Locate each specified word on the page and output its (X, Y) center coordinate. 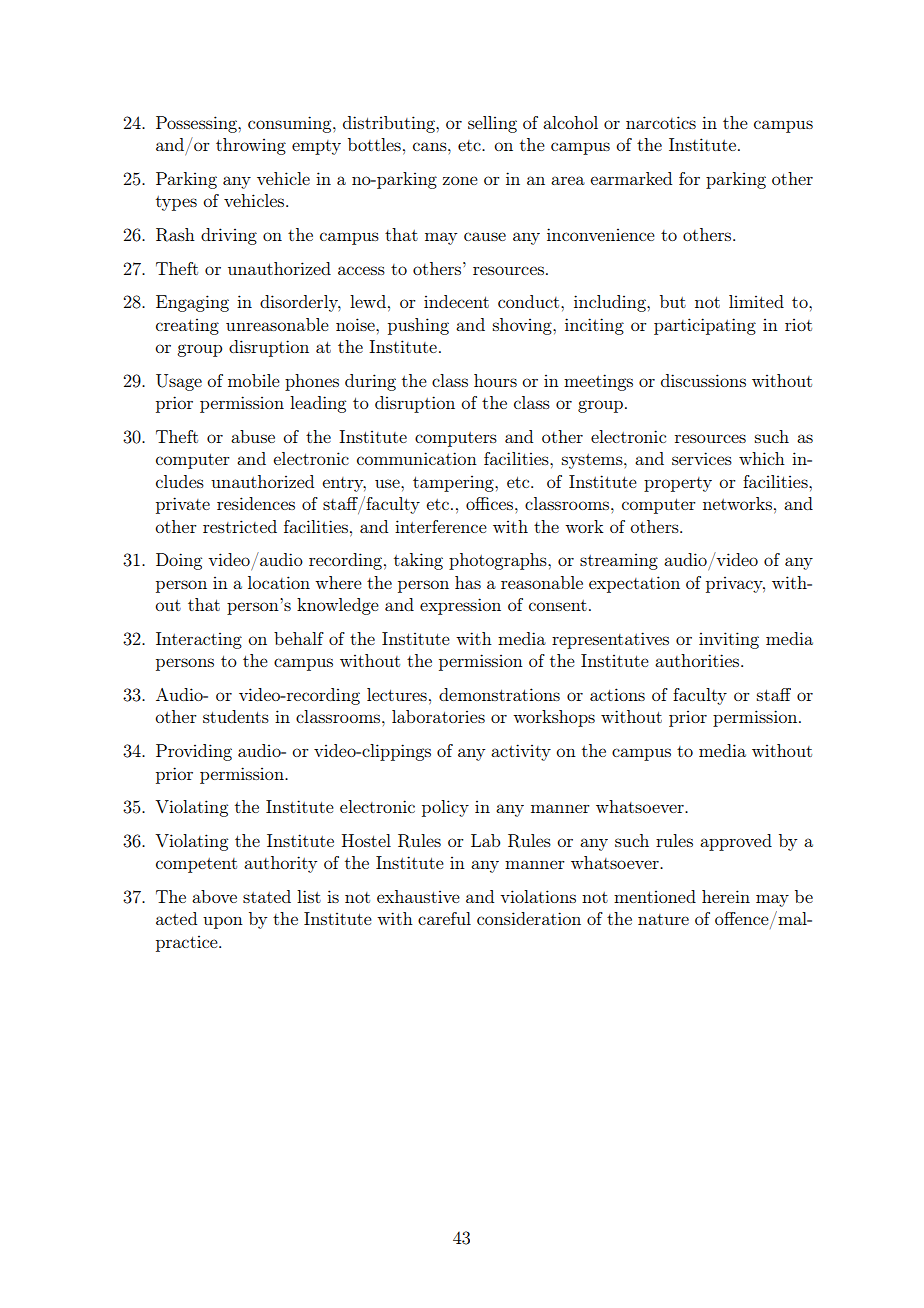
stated (267, 896)
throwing (251, 146)
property (678, 484)
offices (491, 503)
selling (492, 124)
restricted (240, 526)
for (689, 178)
